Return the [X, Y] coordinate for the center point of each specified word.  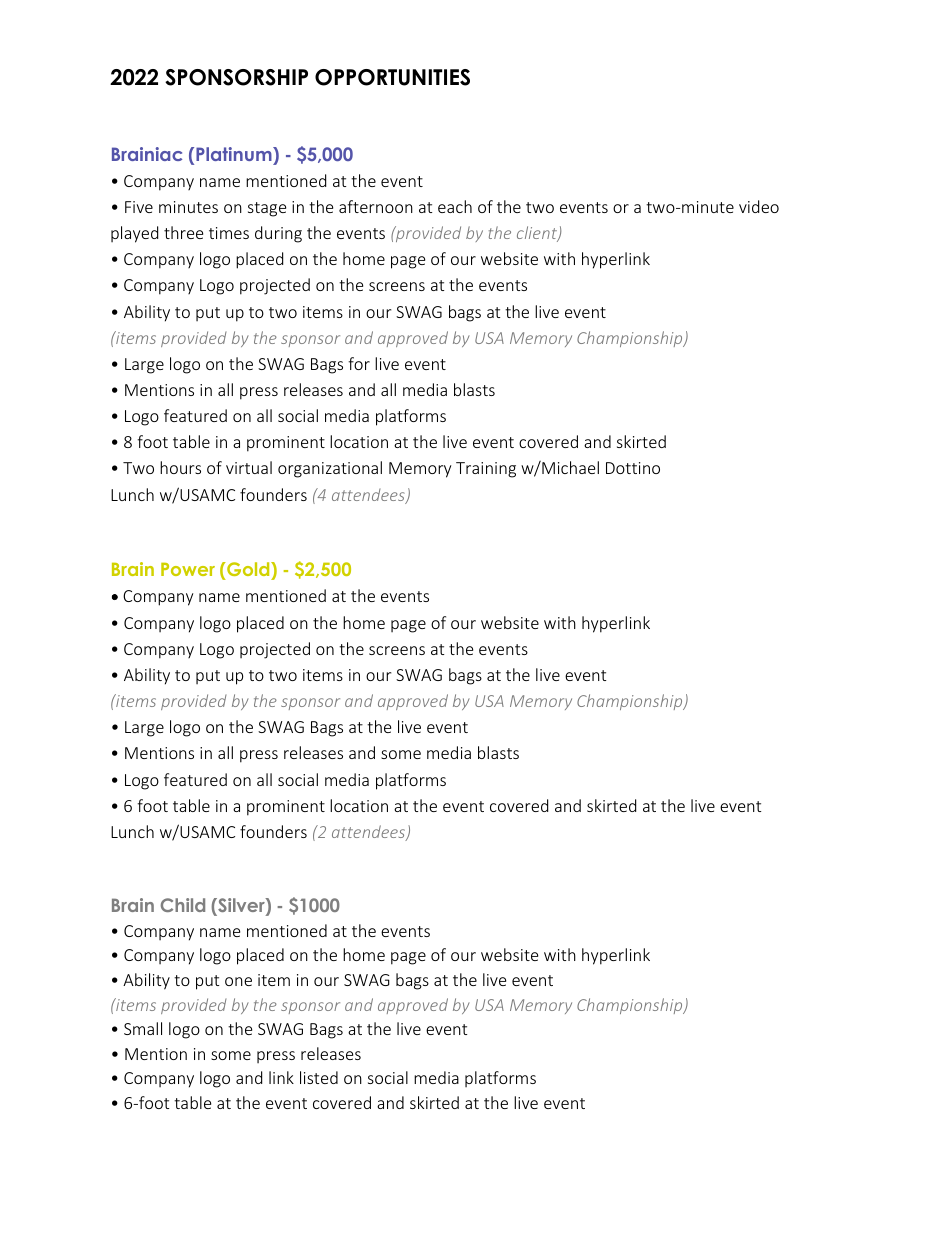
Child [183, 905]
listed [319, 1077]
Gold [248, 571]
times [229, 233]
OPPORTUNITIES [392, 77]
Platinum [235, 154]
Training [486, 470]
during [278, 234]
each [455, 206]
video [759, 206]
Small [143, 1028]
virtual [249, 467]
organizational [330, 469]
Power [188, 569]
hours [180, 467]
